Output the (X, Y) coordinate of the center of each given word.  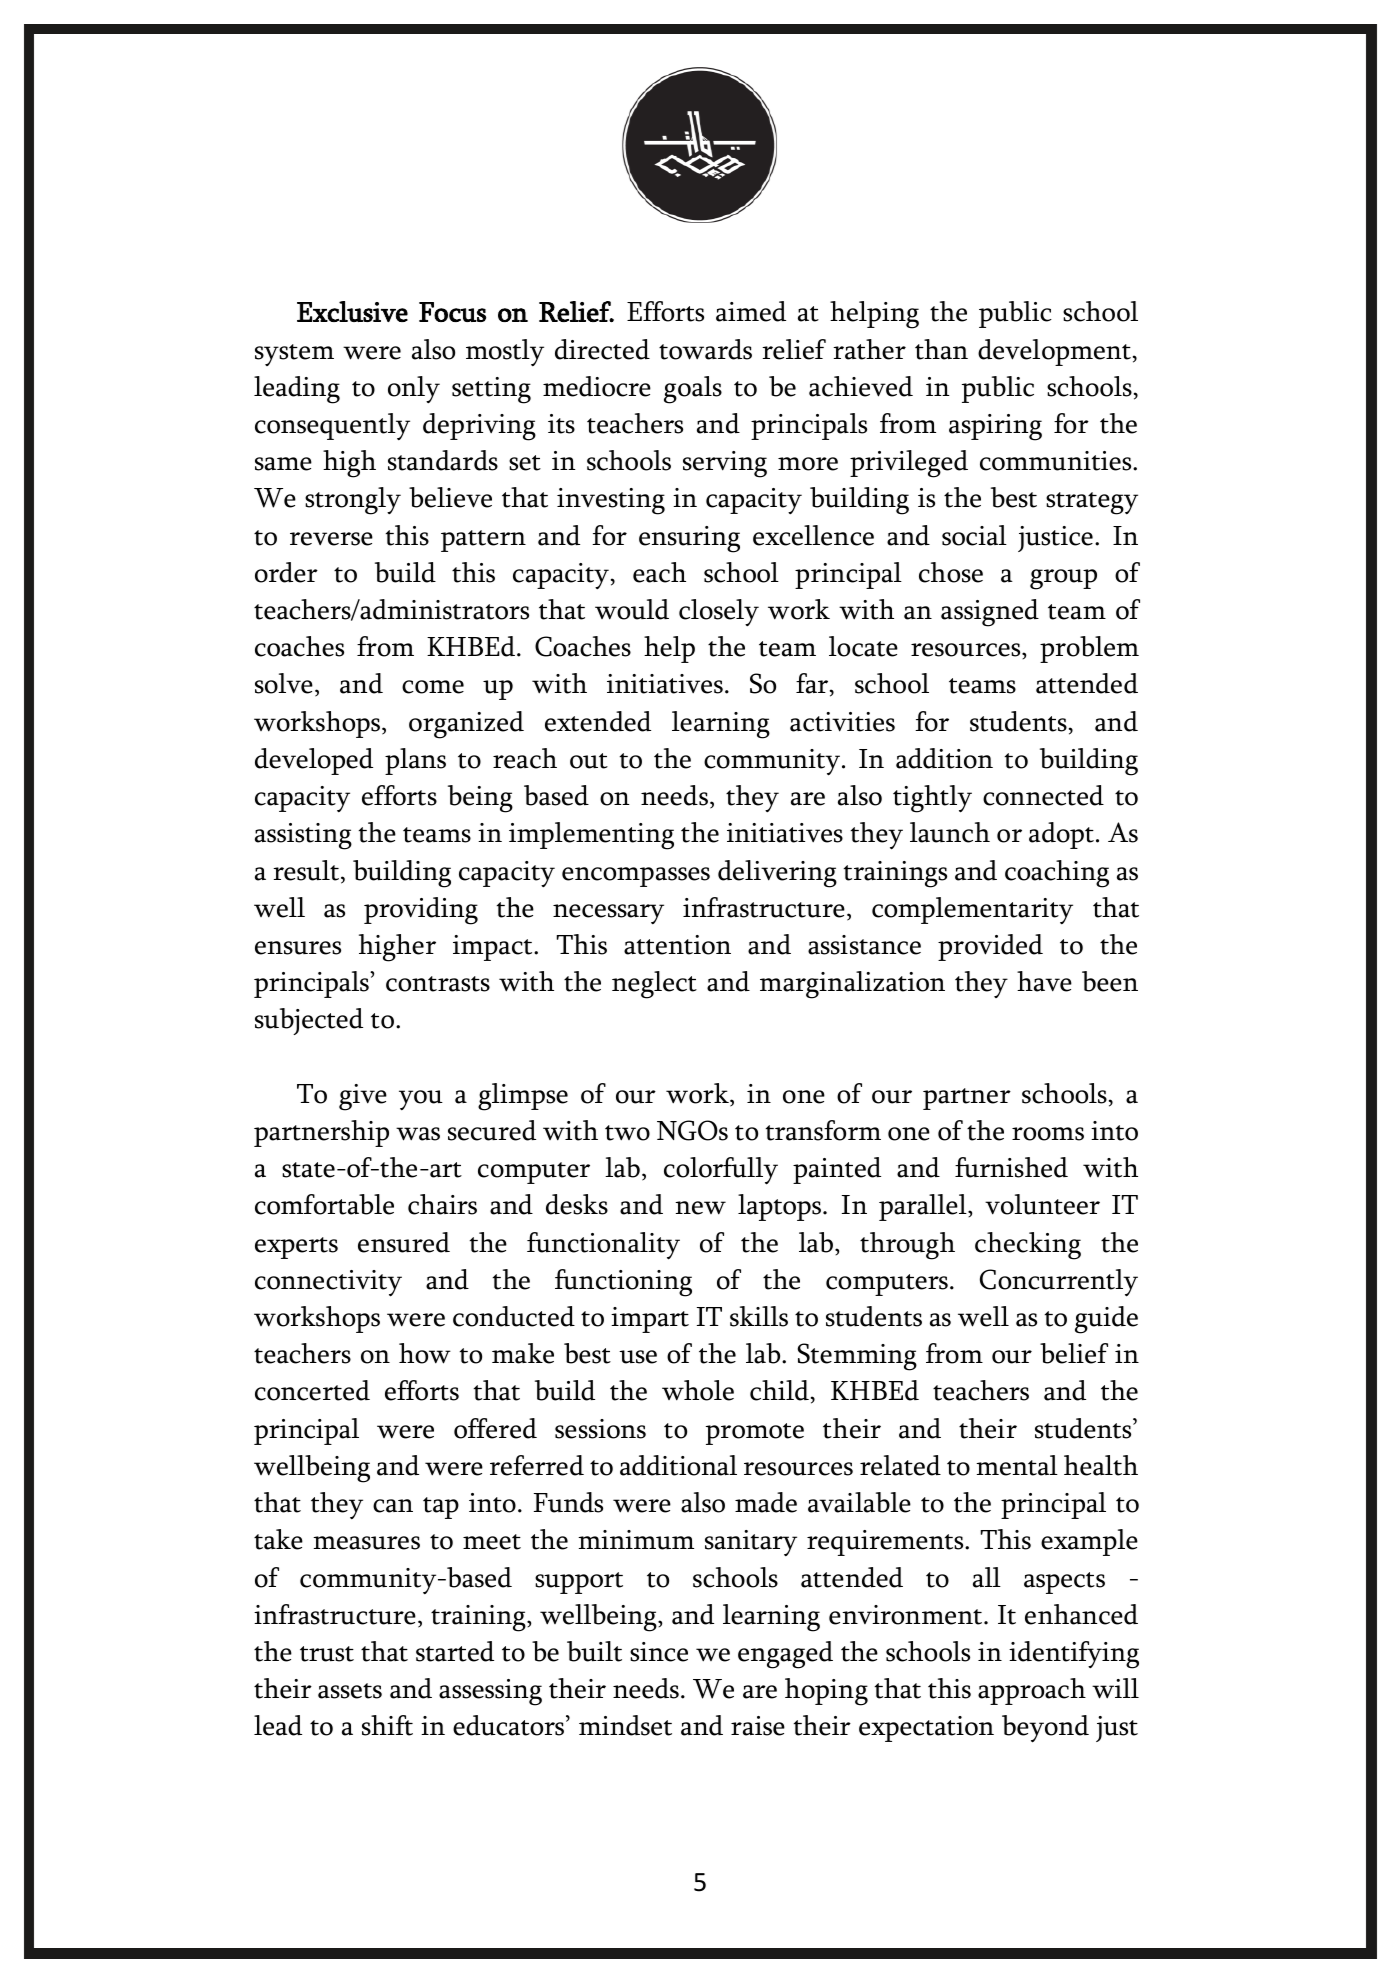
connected (1043, 795)
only (414, 389)
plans (415, 761)
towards (705, 349)
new (700, 1208)
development (1054, 352)
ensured (404, 1242)
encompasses (636, 877)
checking (1028, 1246)
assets (350, 1691)
